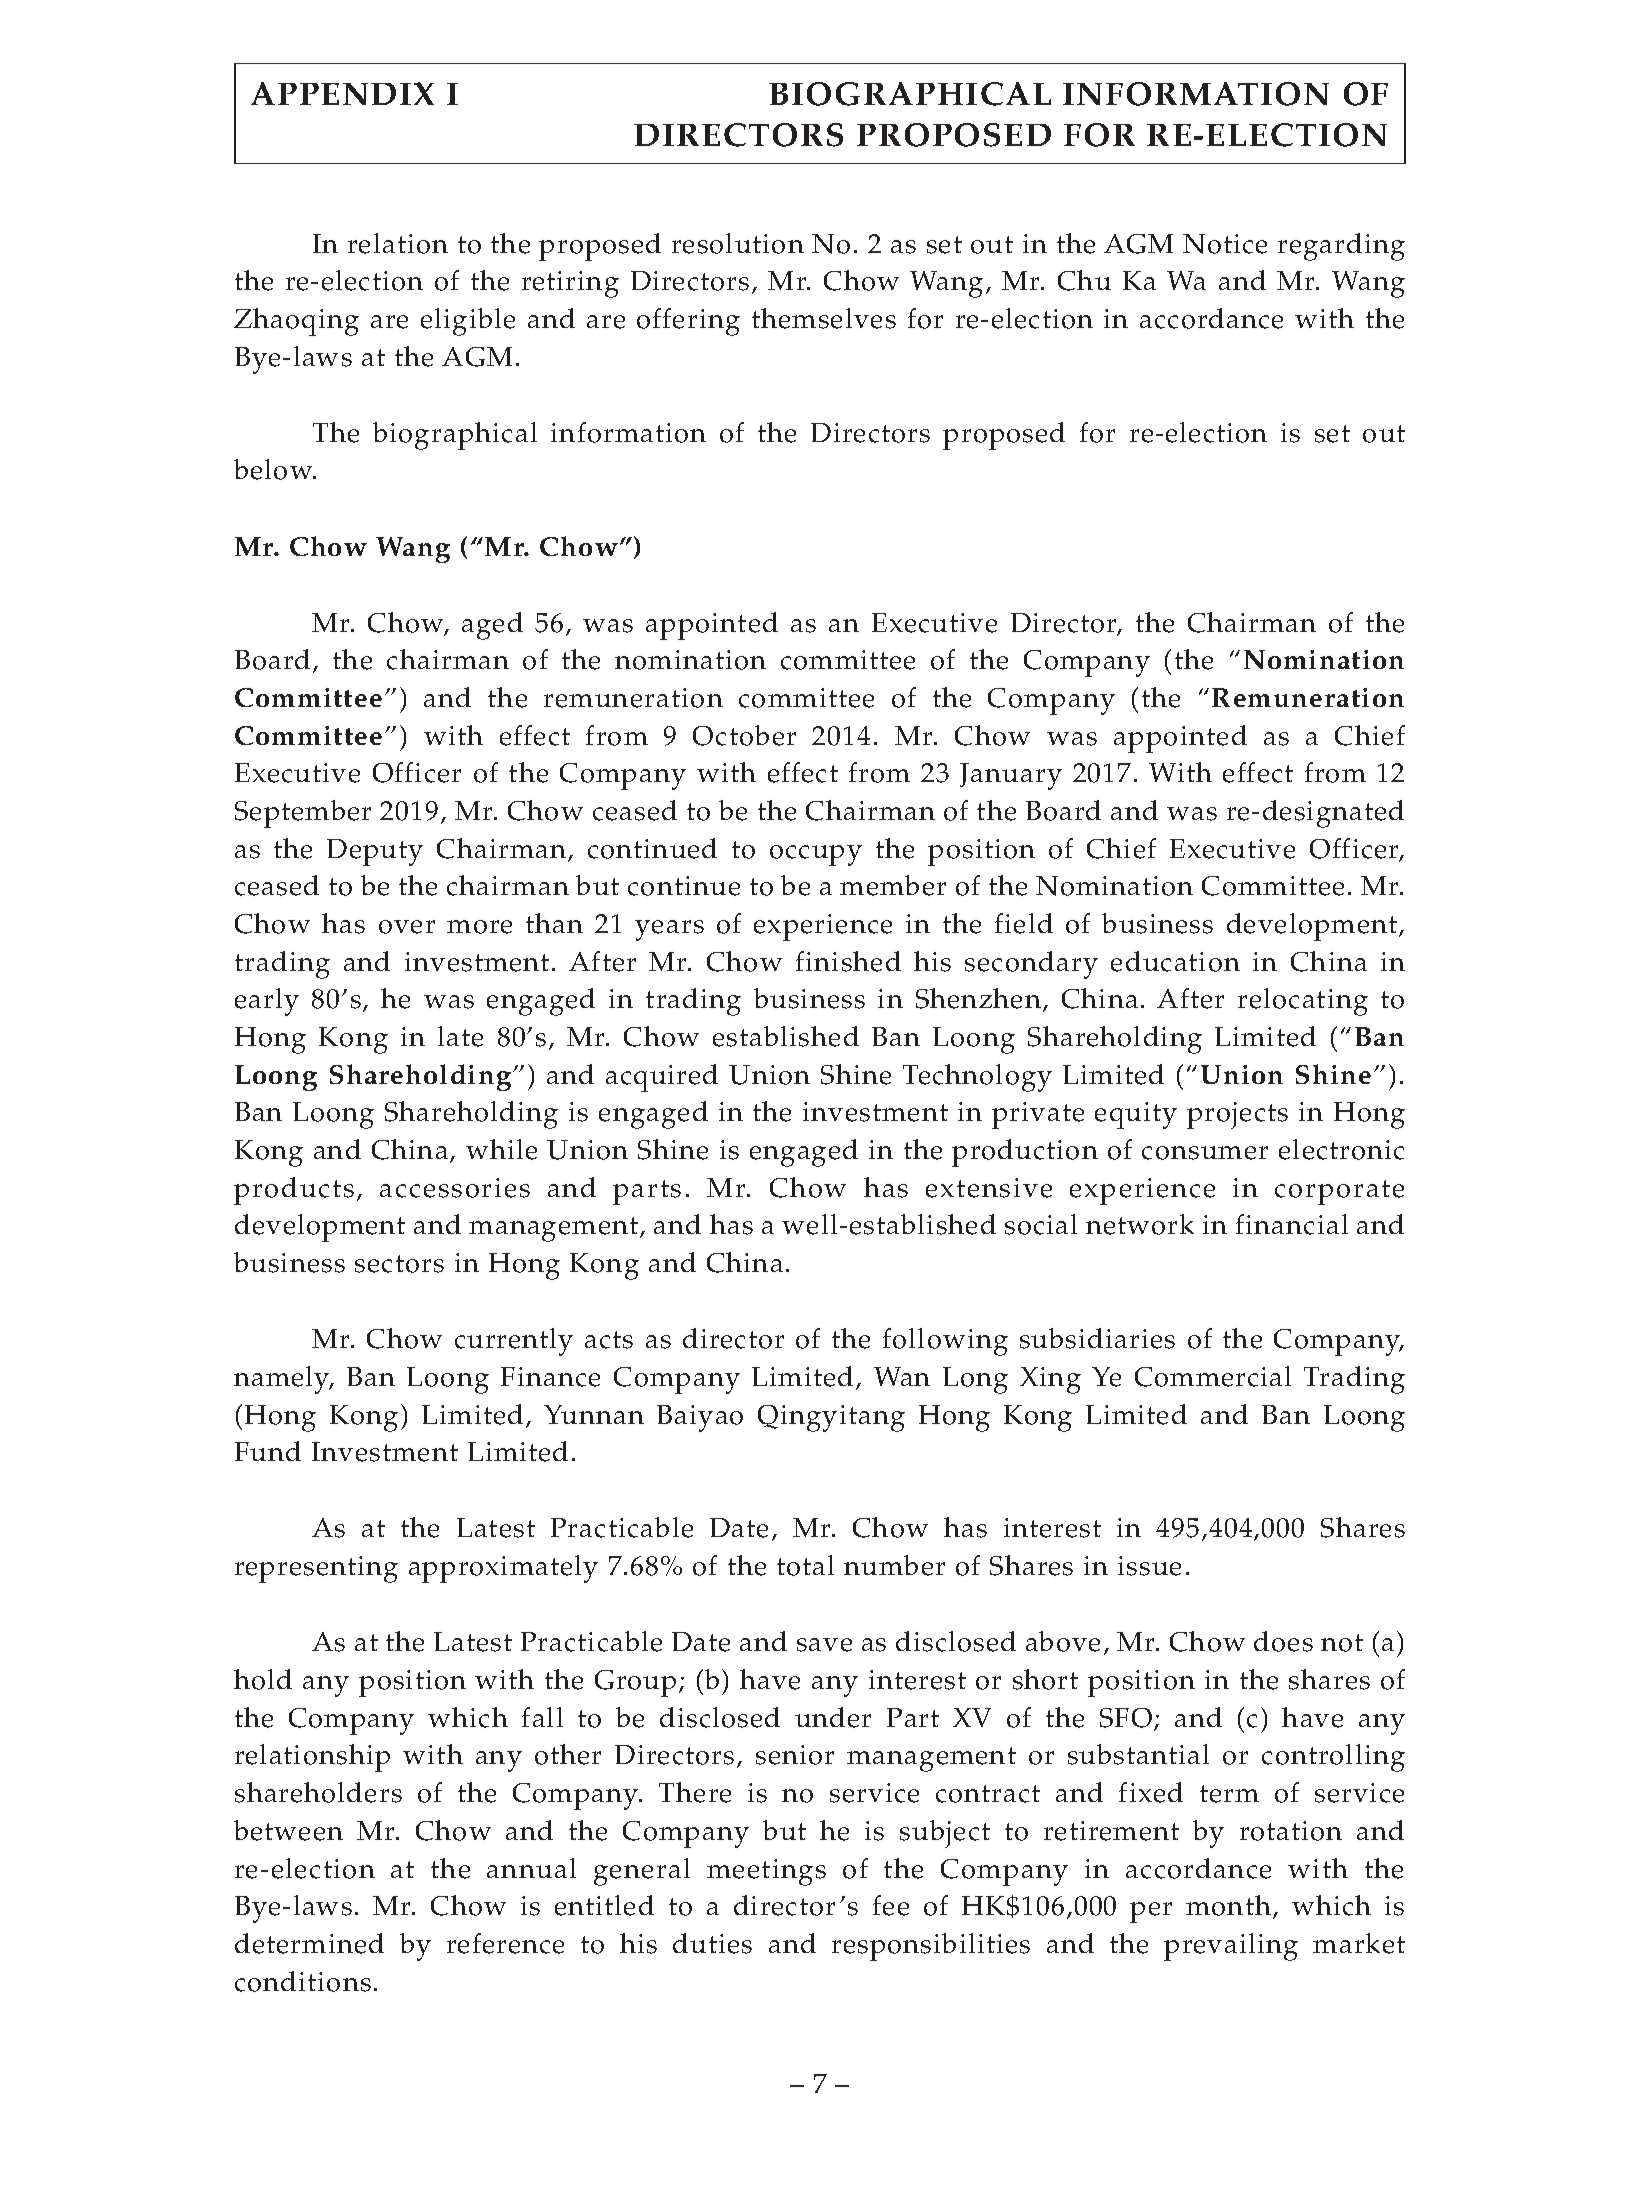  Describe the element at coordinates (1228, 1905) in the screenshot. I see `month` at that location.
